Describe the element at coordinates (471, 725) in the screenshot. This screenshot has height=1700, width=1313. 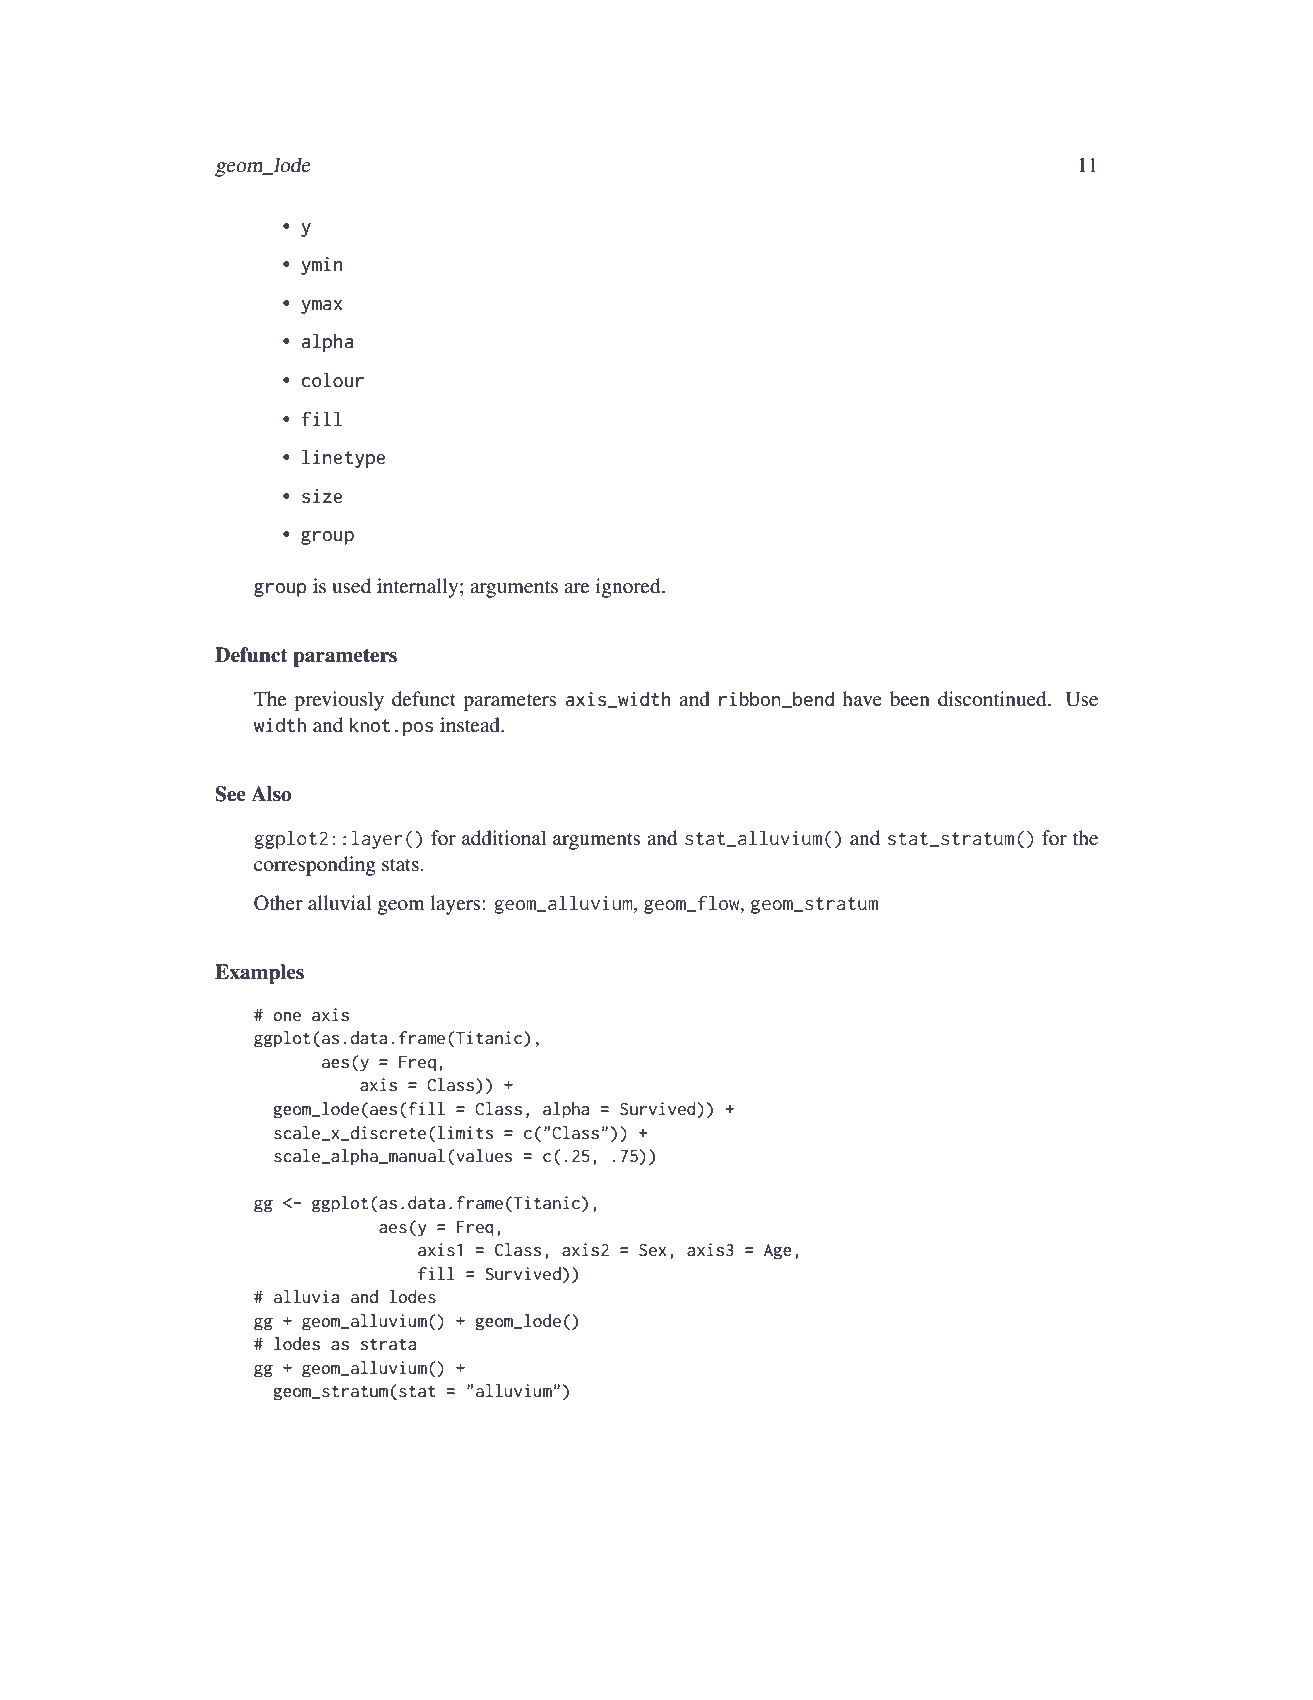
I see `instead` at that location.
